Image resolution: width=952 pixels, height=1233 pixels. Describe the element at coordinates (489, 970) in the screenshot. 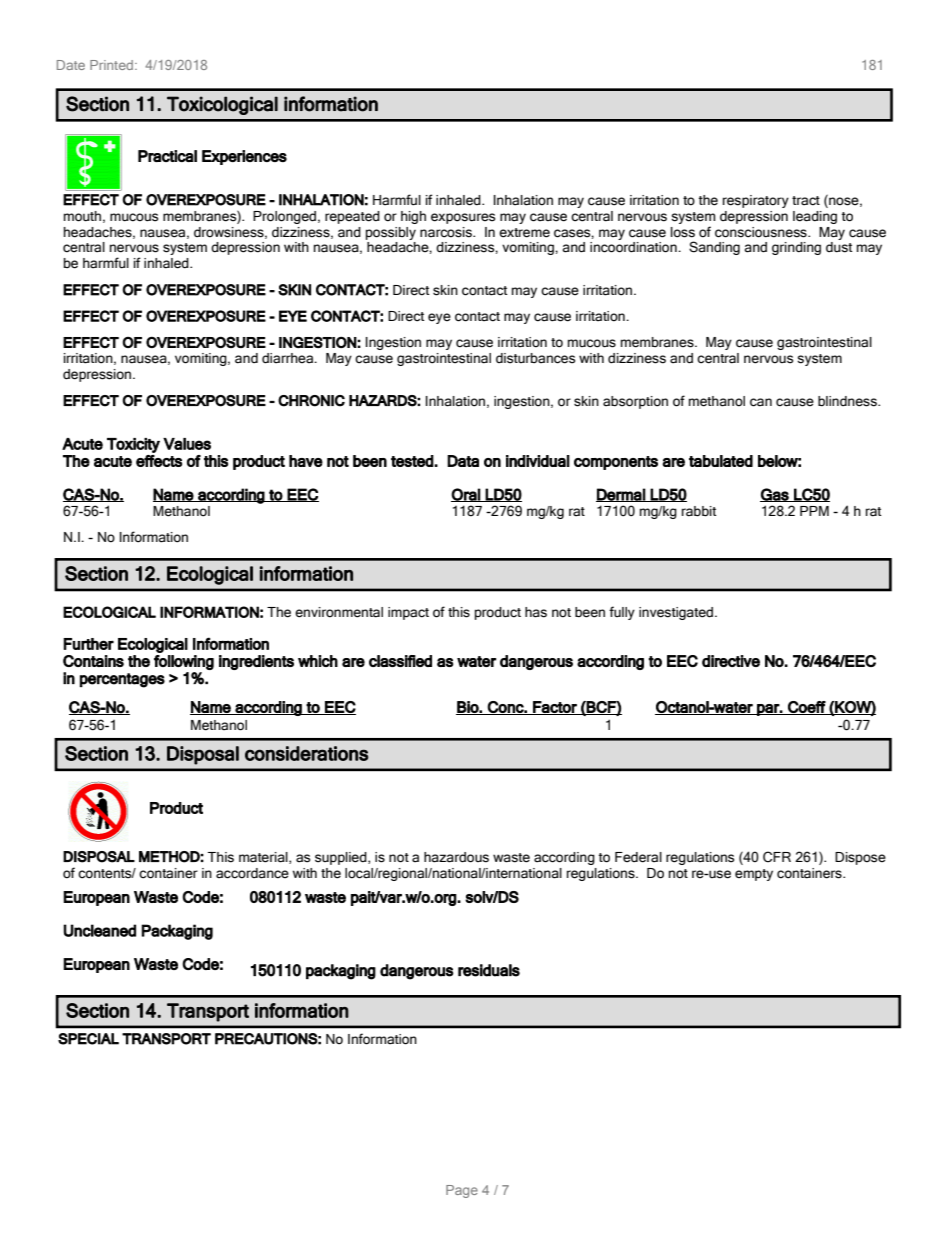

I see `residuals` at that location.
